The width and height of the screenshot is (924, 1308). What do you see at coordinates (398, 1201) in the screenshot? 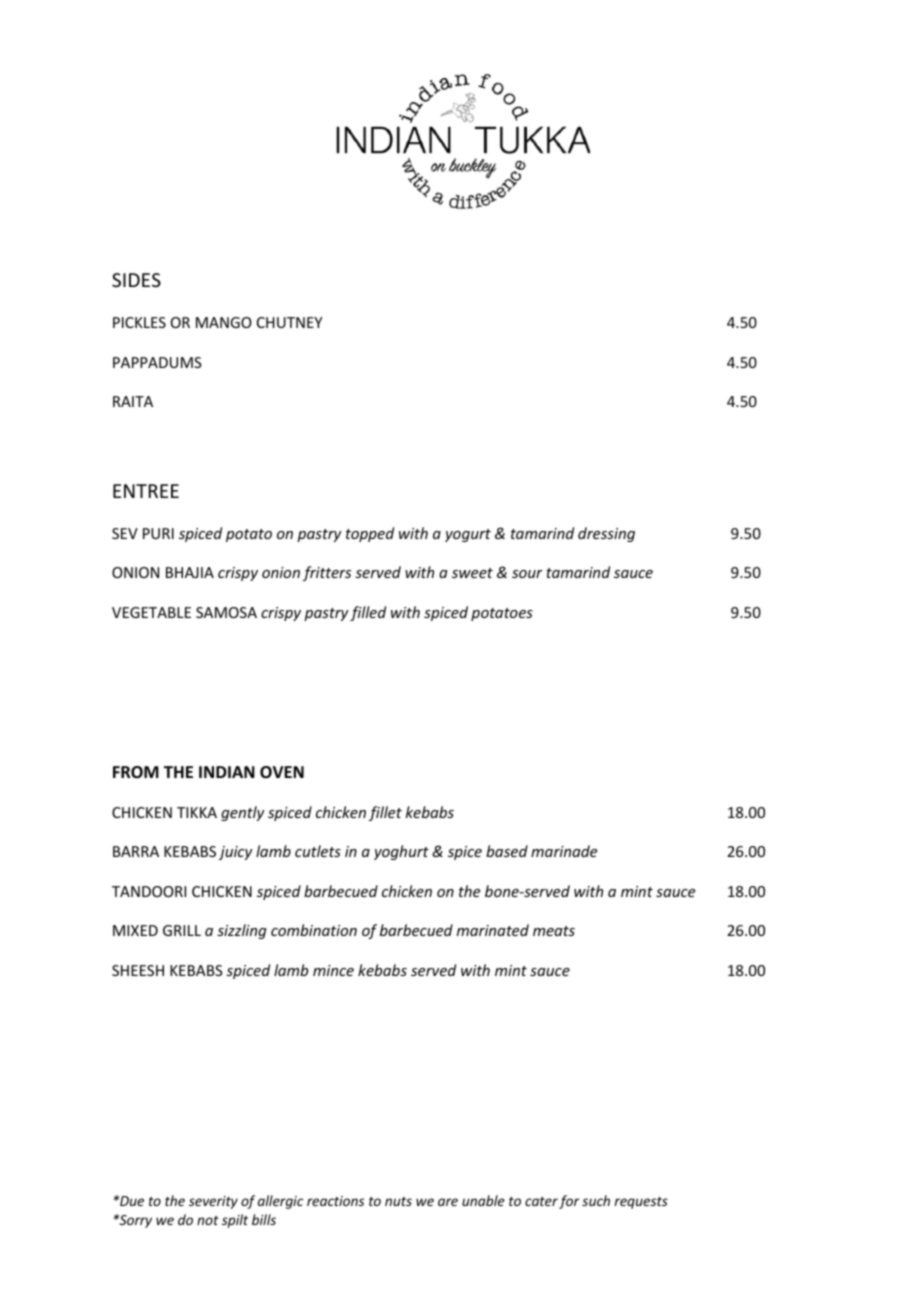
I see `nuts` at bounding box center [398, 1201].
